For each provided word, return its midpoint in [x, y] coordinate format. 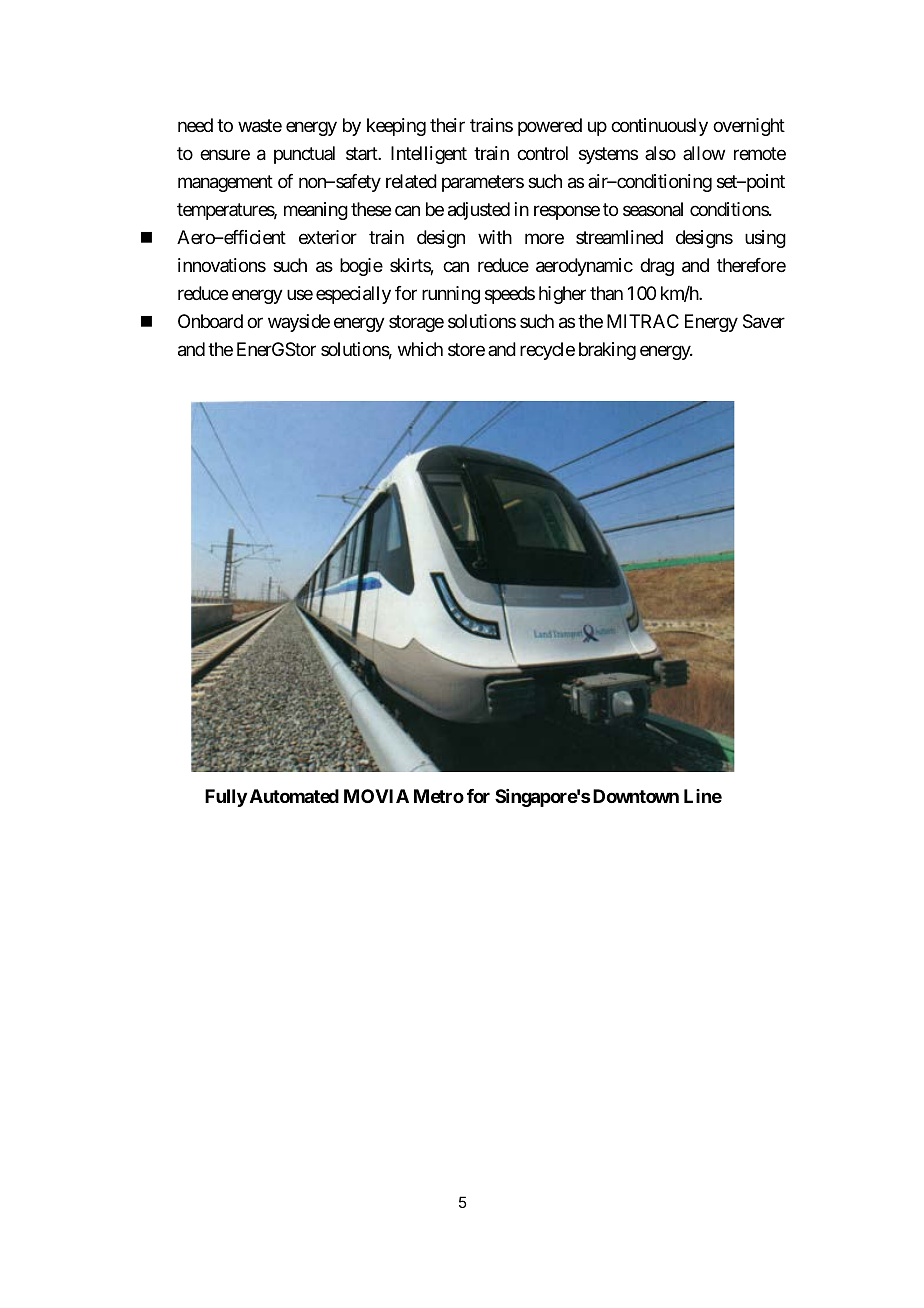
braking [607, 351]
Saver [764, 321]
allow [704, 153]
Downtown [636, 796]
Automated [294, 796]
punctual [304, 155]
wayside [299, 323]
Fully [226, 798]
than [606, 293]
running [451, 295]
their [447, 125]
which [420, 349]
